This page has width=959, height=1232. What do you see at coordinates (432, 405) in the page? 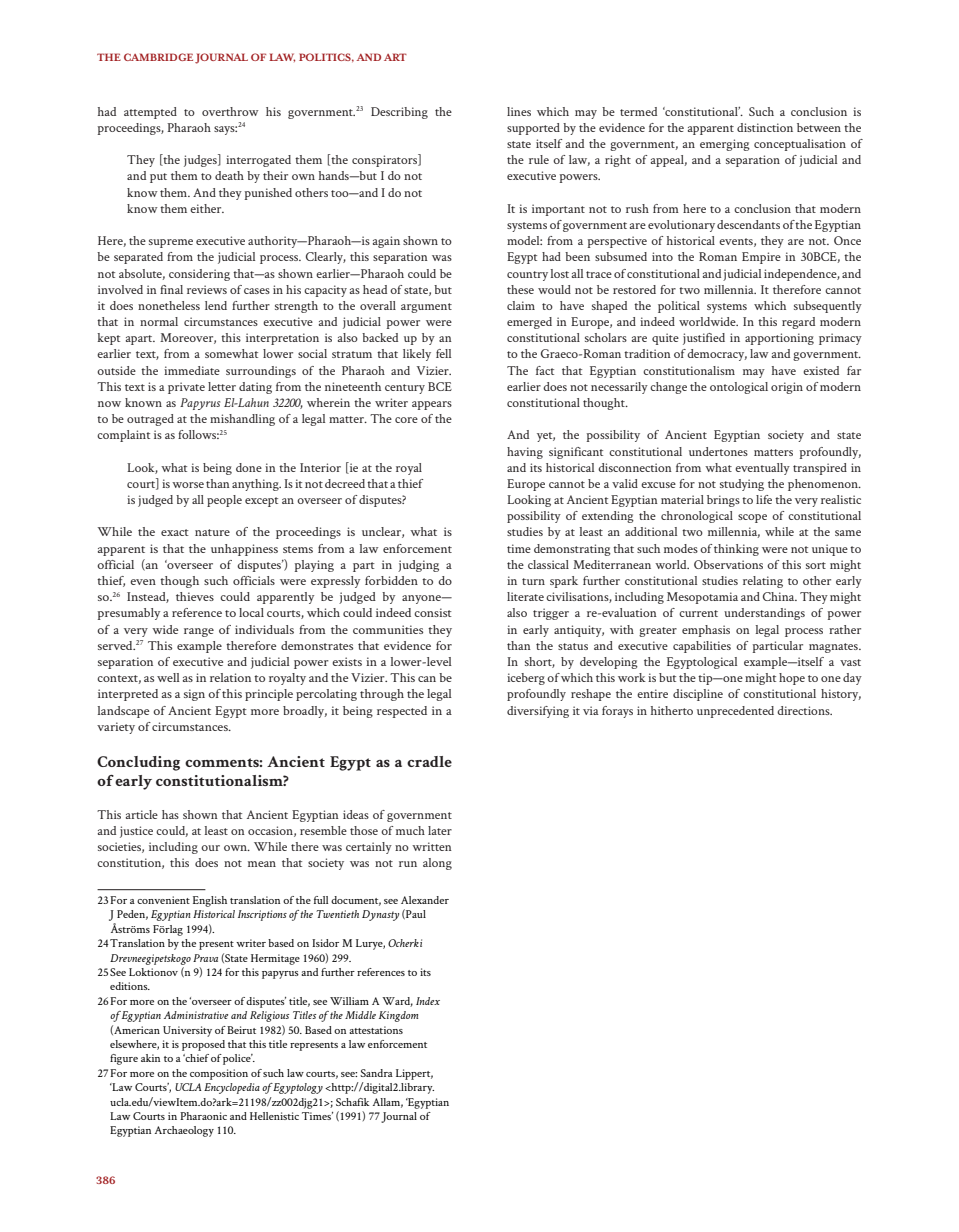
I see `appears` at bounding box center [432, 405].
